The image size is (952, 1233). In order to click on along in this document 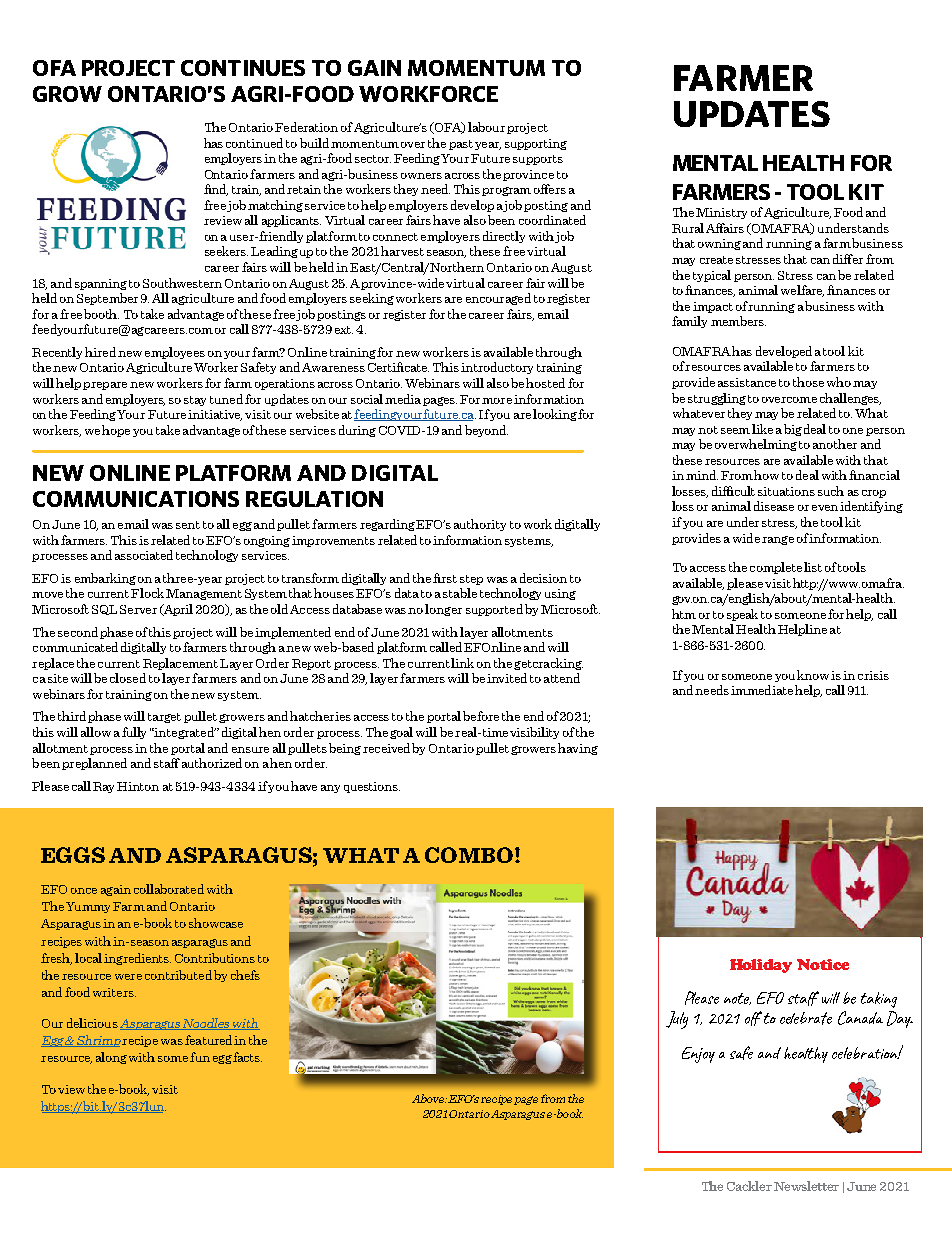, I will do `click(111, 1058)`.
